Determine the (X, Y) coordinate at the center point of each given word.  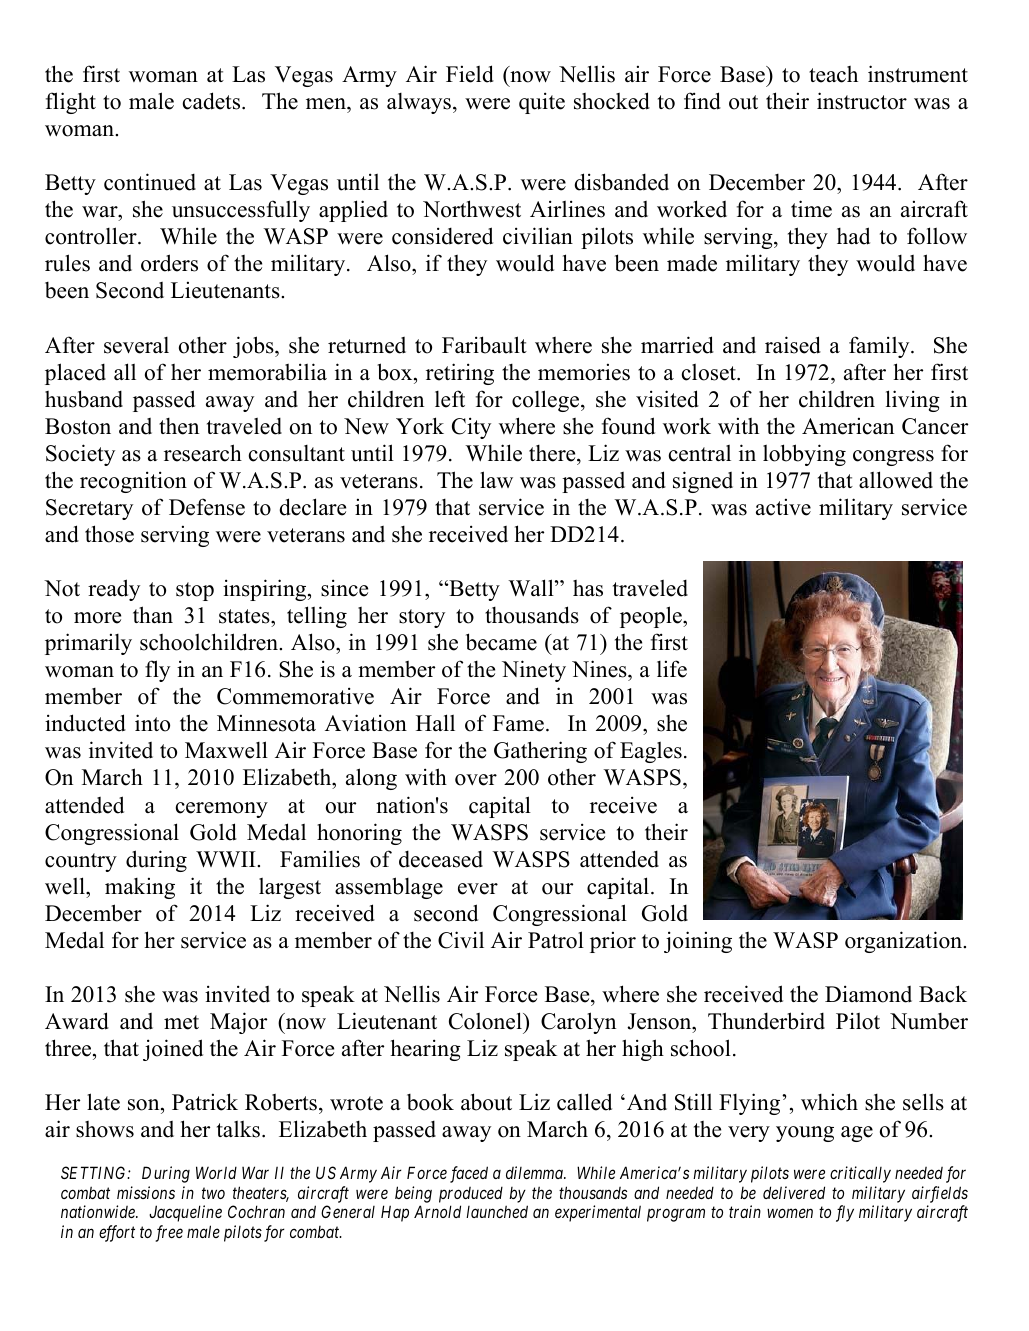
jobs (254, 347)
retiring (460, 374)
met (181, 1022)
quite (542, 103)
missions (146, 1192)
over (476, 780)
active (783, 507)
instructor (862, 101)
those (109, 534)
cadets (213, 101)
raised (793, 345)
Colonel (486, 1021)
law (496, 479)
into (152, 723)
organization (904, 942)
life (672, 669)
